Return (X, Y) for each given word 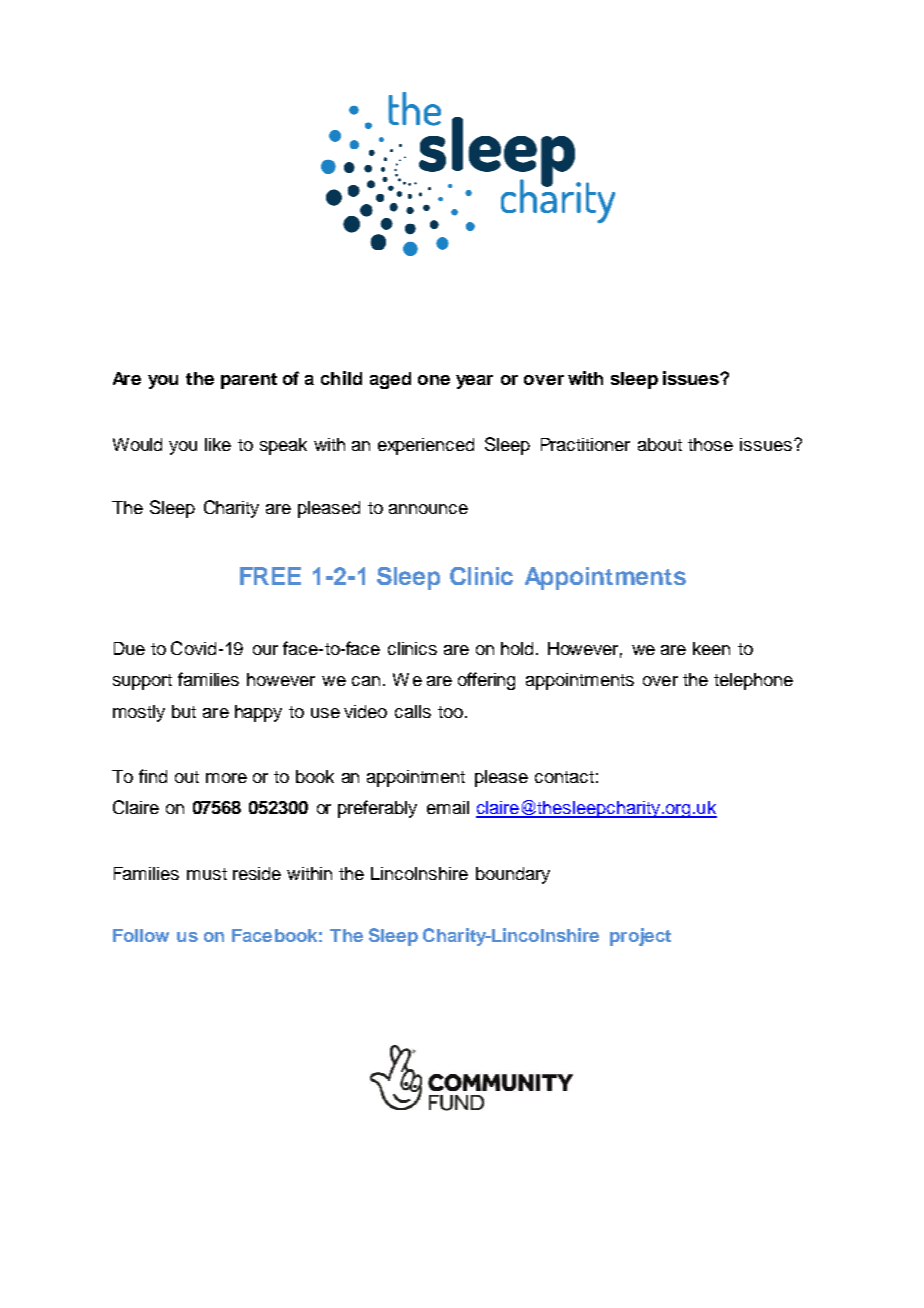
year (474, 382)
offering (486, 681)
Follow (141, 935)
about (660, 444)
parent (249, 381)
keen (711, 648)
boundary (513, 875)
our (265, 650)
